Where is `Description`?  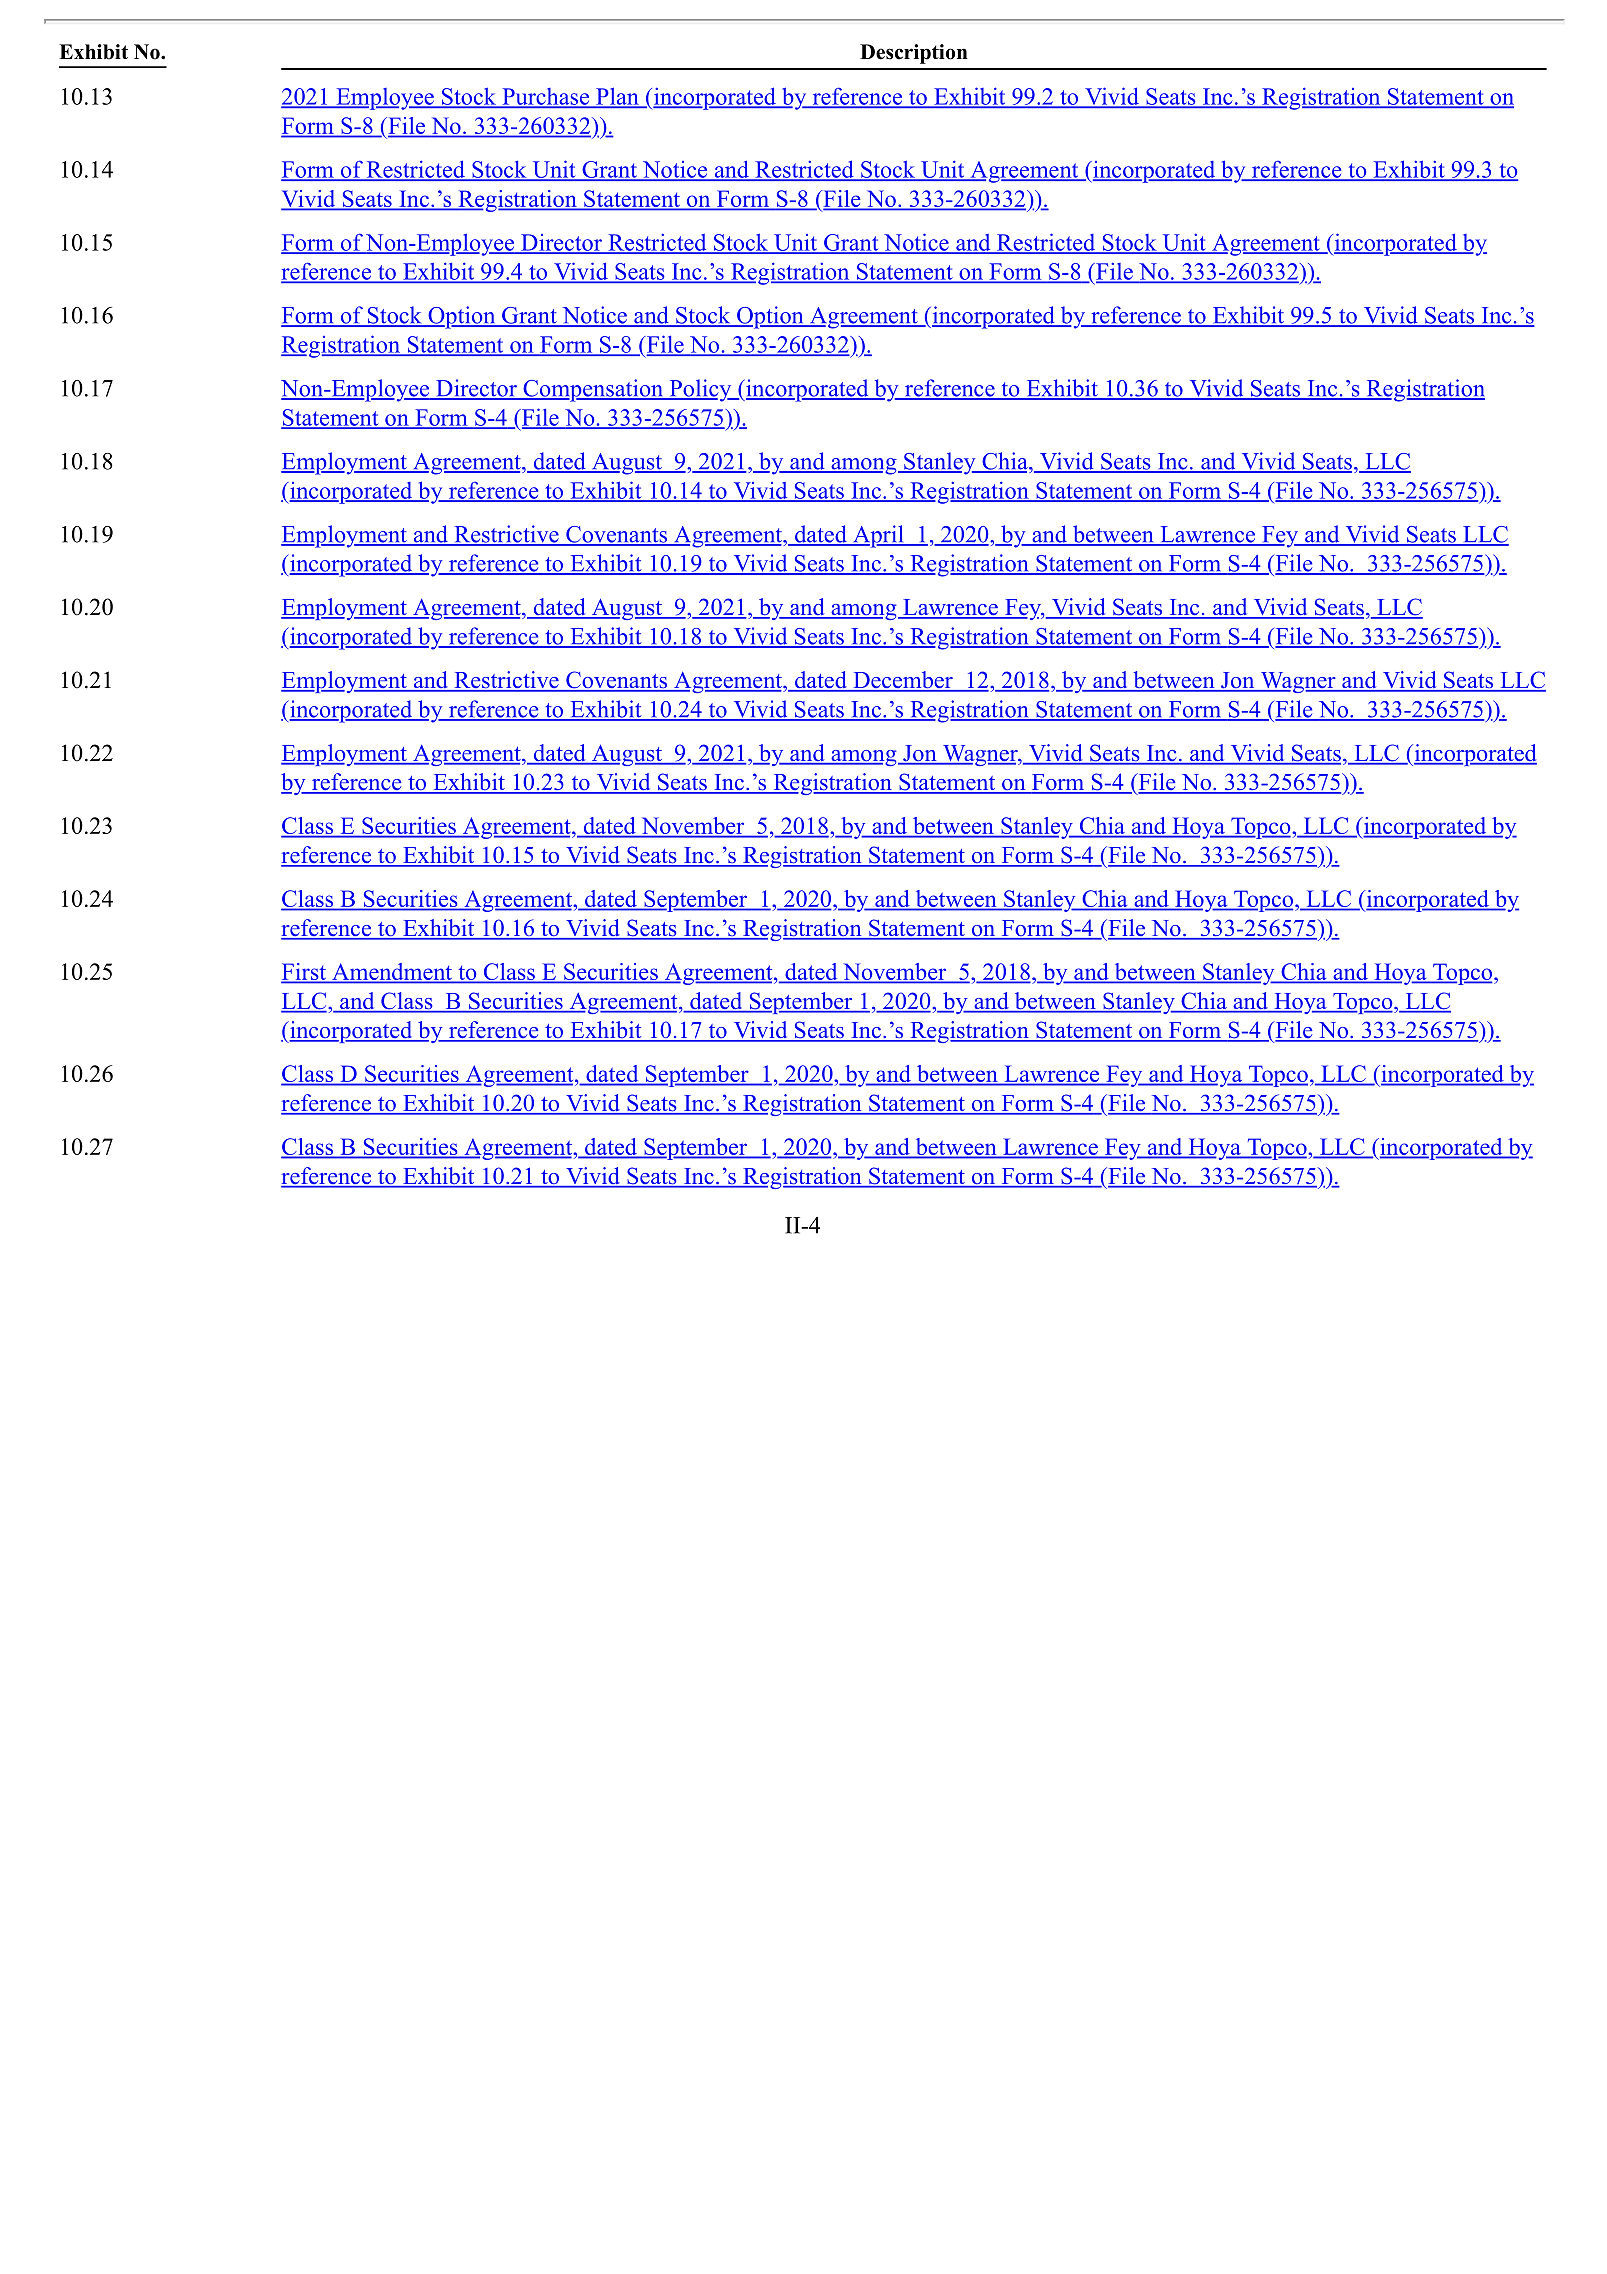
Description is located at coordinates (914, 54).
